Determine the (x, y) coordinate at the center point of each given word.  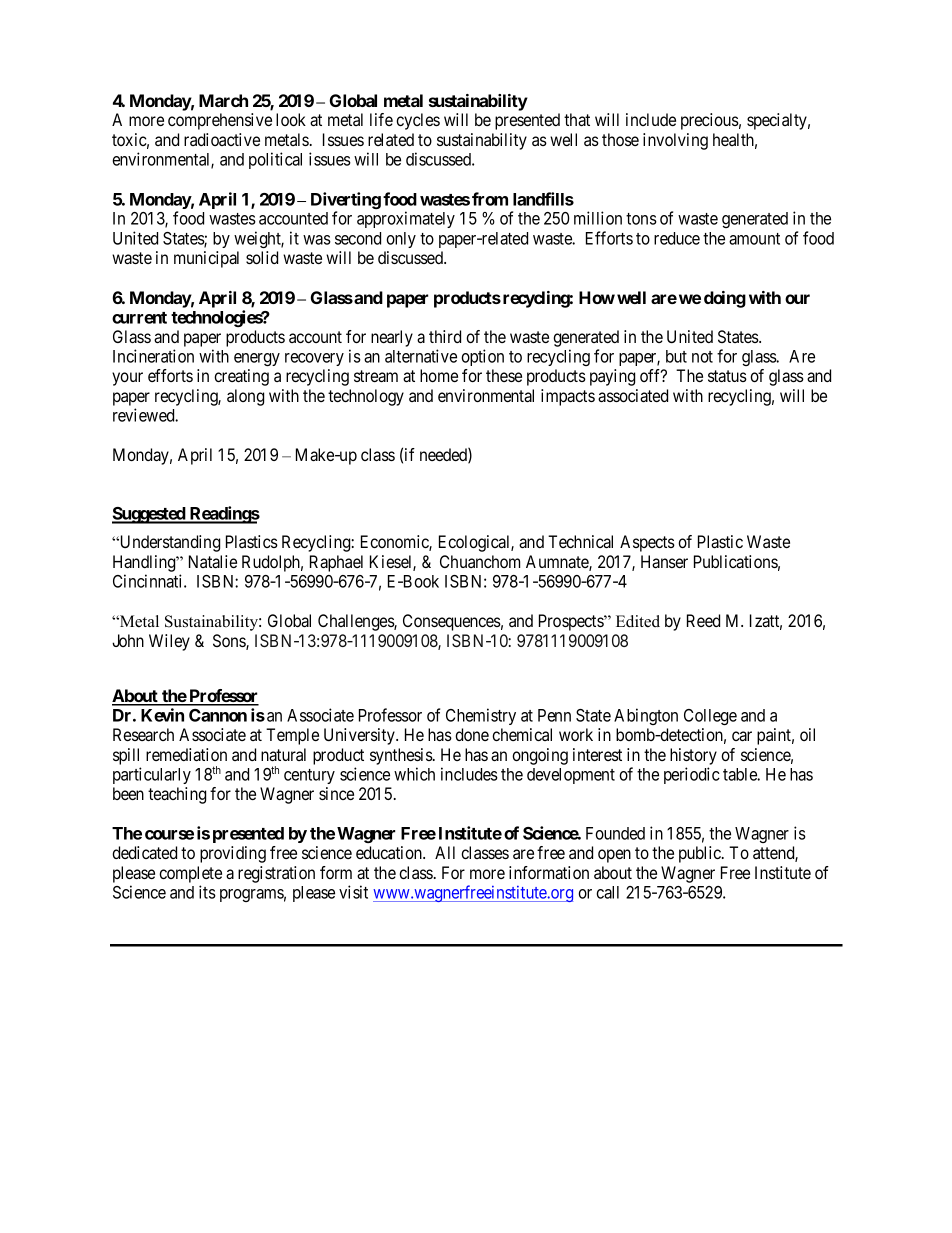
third (445, 336)
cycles (418, 121)
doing (725, 299)
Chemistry (481, 716)
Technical (580, 541)
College (710, 717)
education (390, 852)
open (614, 856)
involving (675, 141)
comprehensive (220, 121)
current (139, 318)
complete (190, 874)
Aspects (647, 543)
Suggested (149, 515)
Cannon (218, 715)
